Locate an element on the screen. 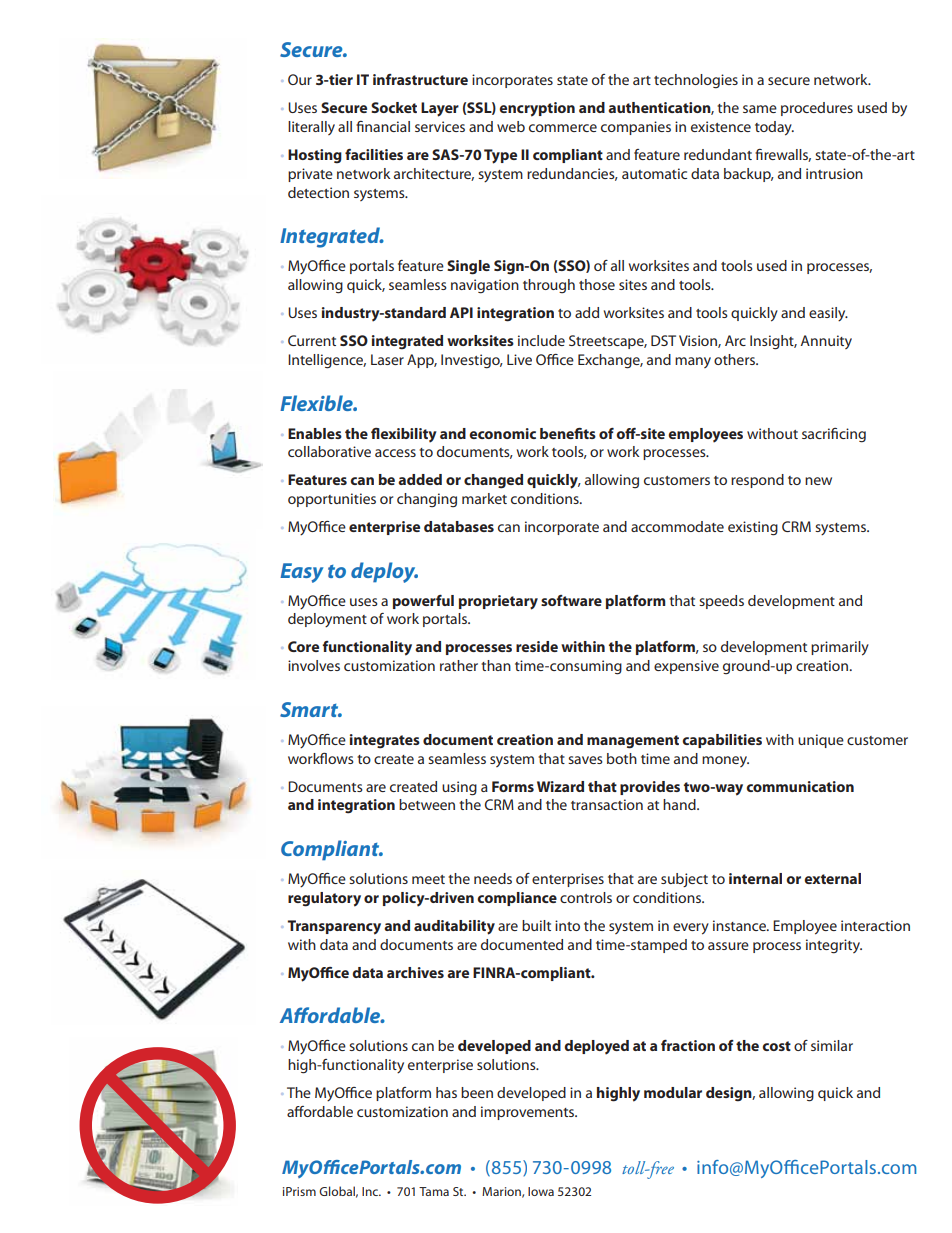 Image resolution: width=952 pixels, height=1233 pixels. procedures is located at coordinates (817, 109).
